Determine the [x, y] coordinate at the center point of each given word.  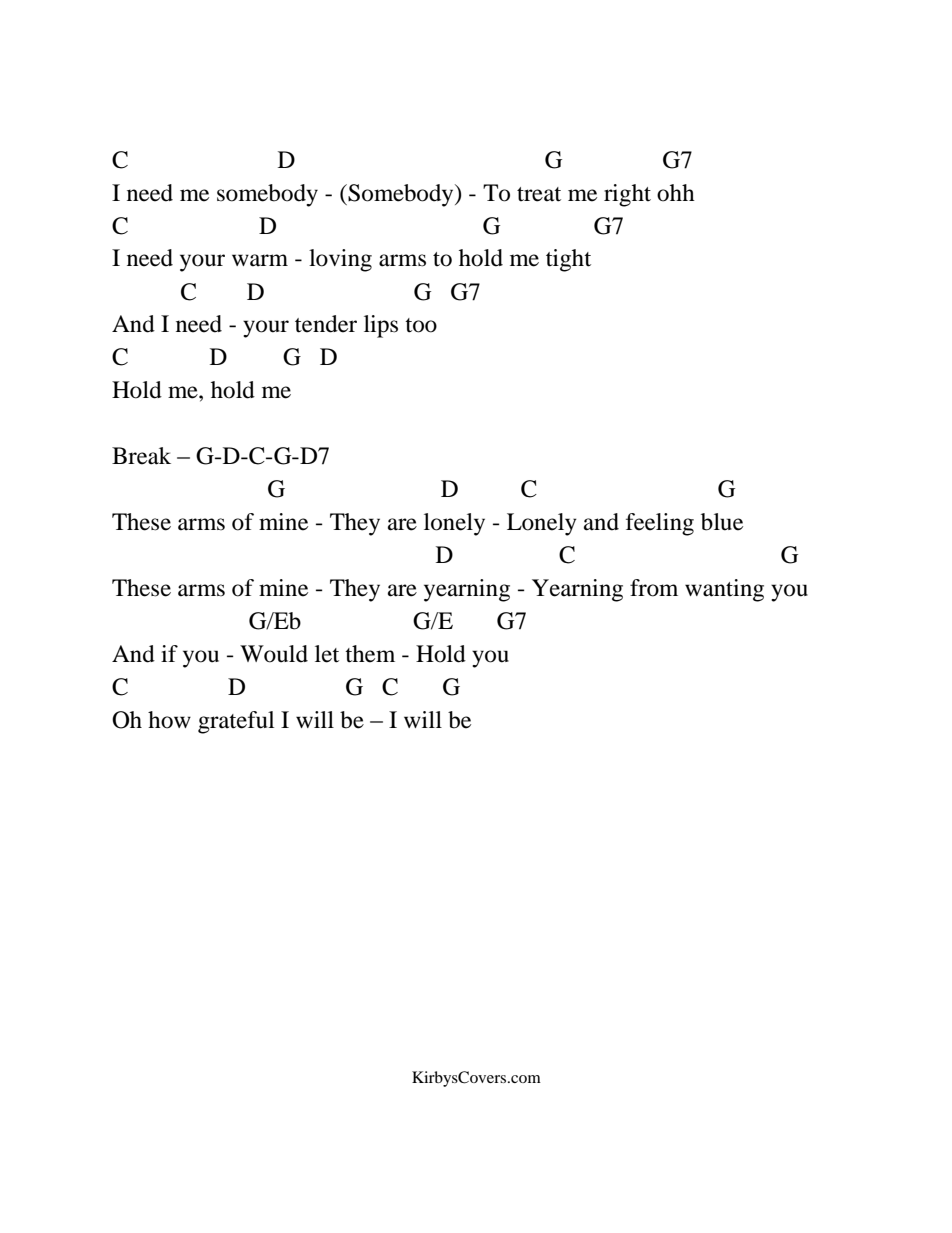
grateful [236, 722]
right [627, 195]
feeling [660, 524]
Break [141, 456]
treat [539, 194]
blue [722, 522]
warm [260, 260]
